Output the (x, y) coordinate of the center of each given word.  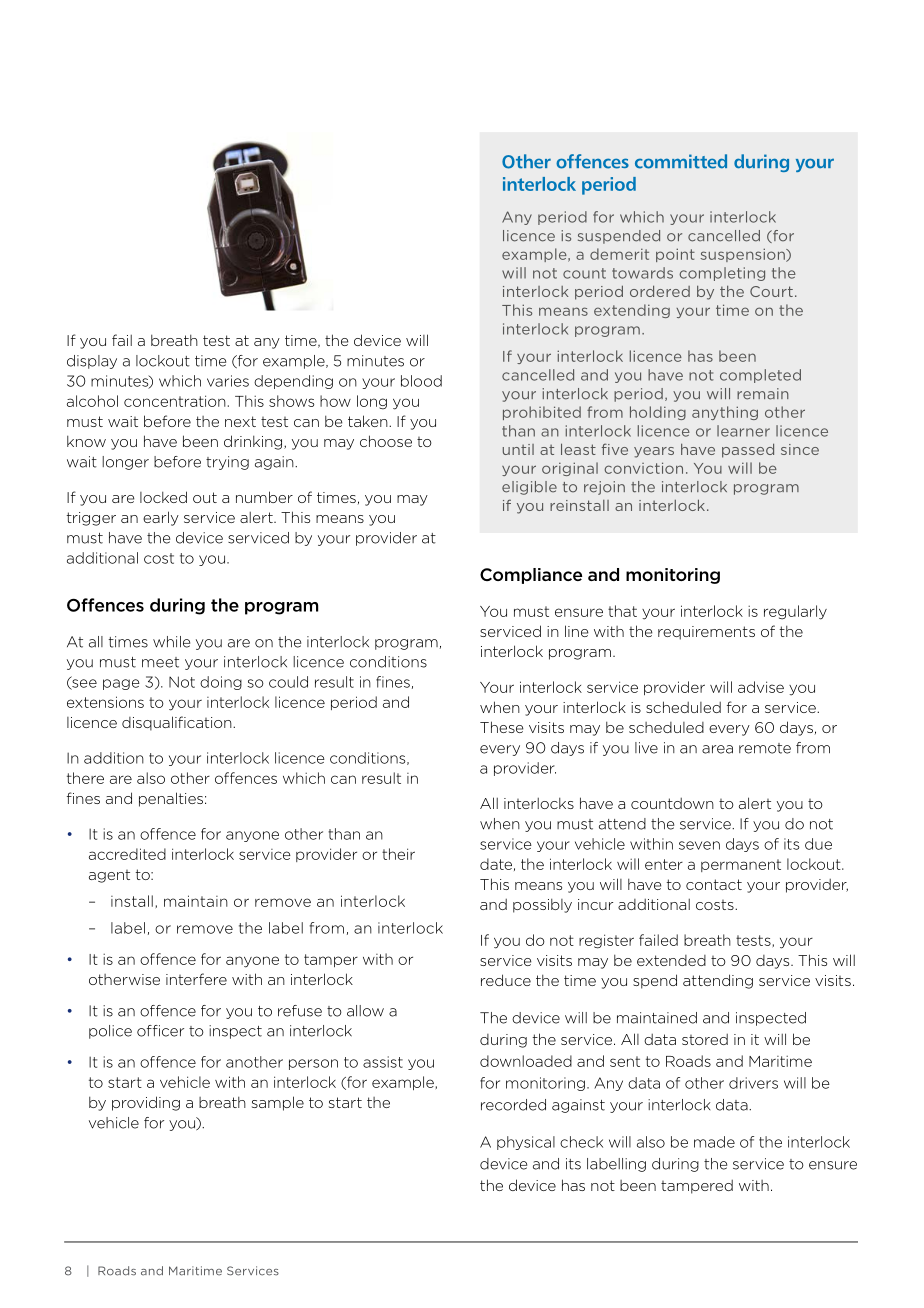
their (398, 854)
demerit (619, 254)
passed (748, 450)
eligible (529, 488)
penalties (171, 799)
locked (163, 497)
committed (681, 161)
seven (699, 845)
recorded (513, 1105)
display (92, 362)
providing (146, 1103)
